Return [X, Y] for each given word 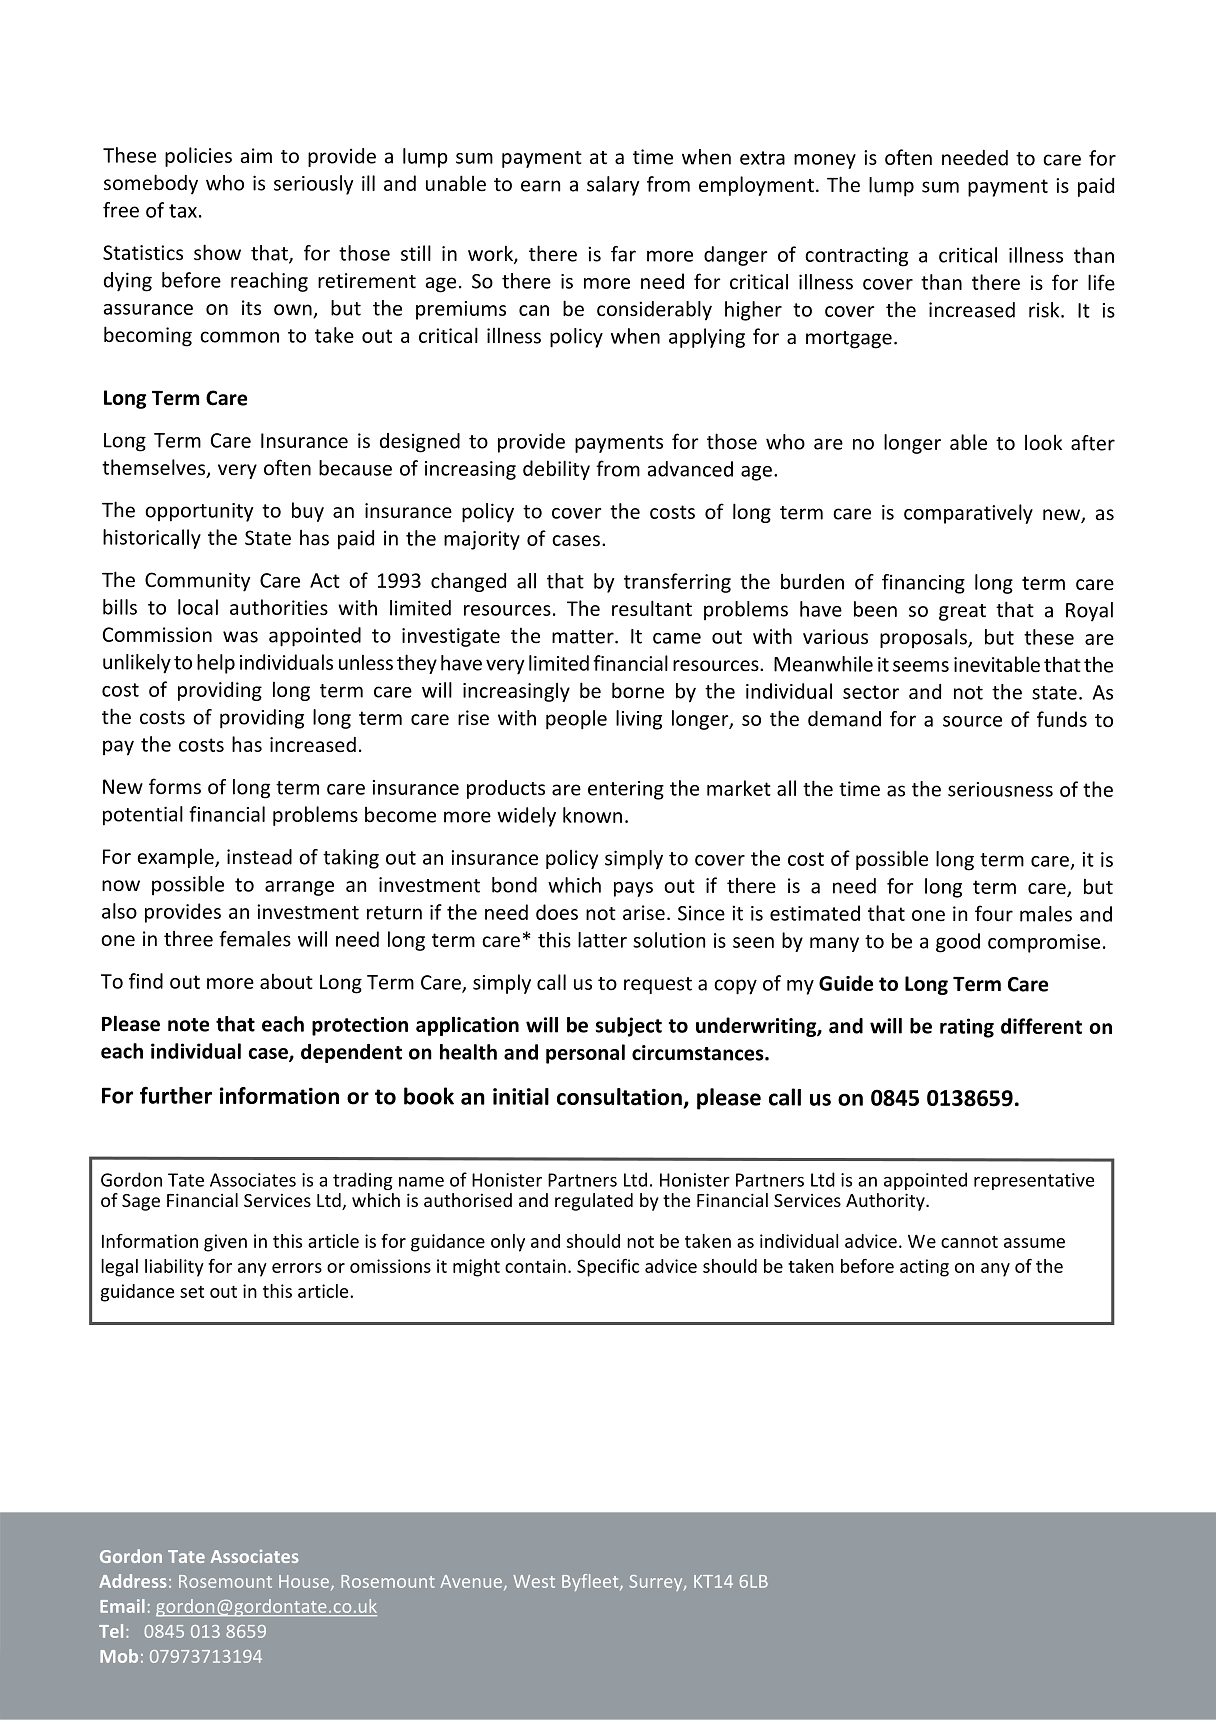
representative [1034, 1181]
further [176, 1095]
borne [638, 690]
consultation [620, 1098]
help [216, 664]
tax [183, 211]
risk [1045, 310]
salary [613, 186]
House [305, 1582]
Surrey [657, 1583]
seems [921, 666]
